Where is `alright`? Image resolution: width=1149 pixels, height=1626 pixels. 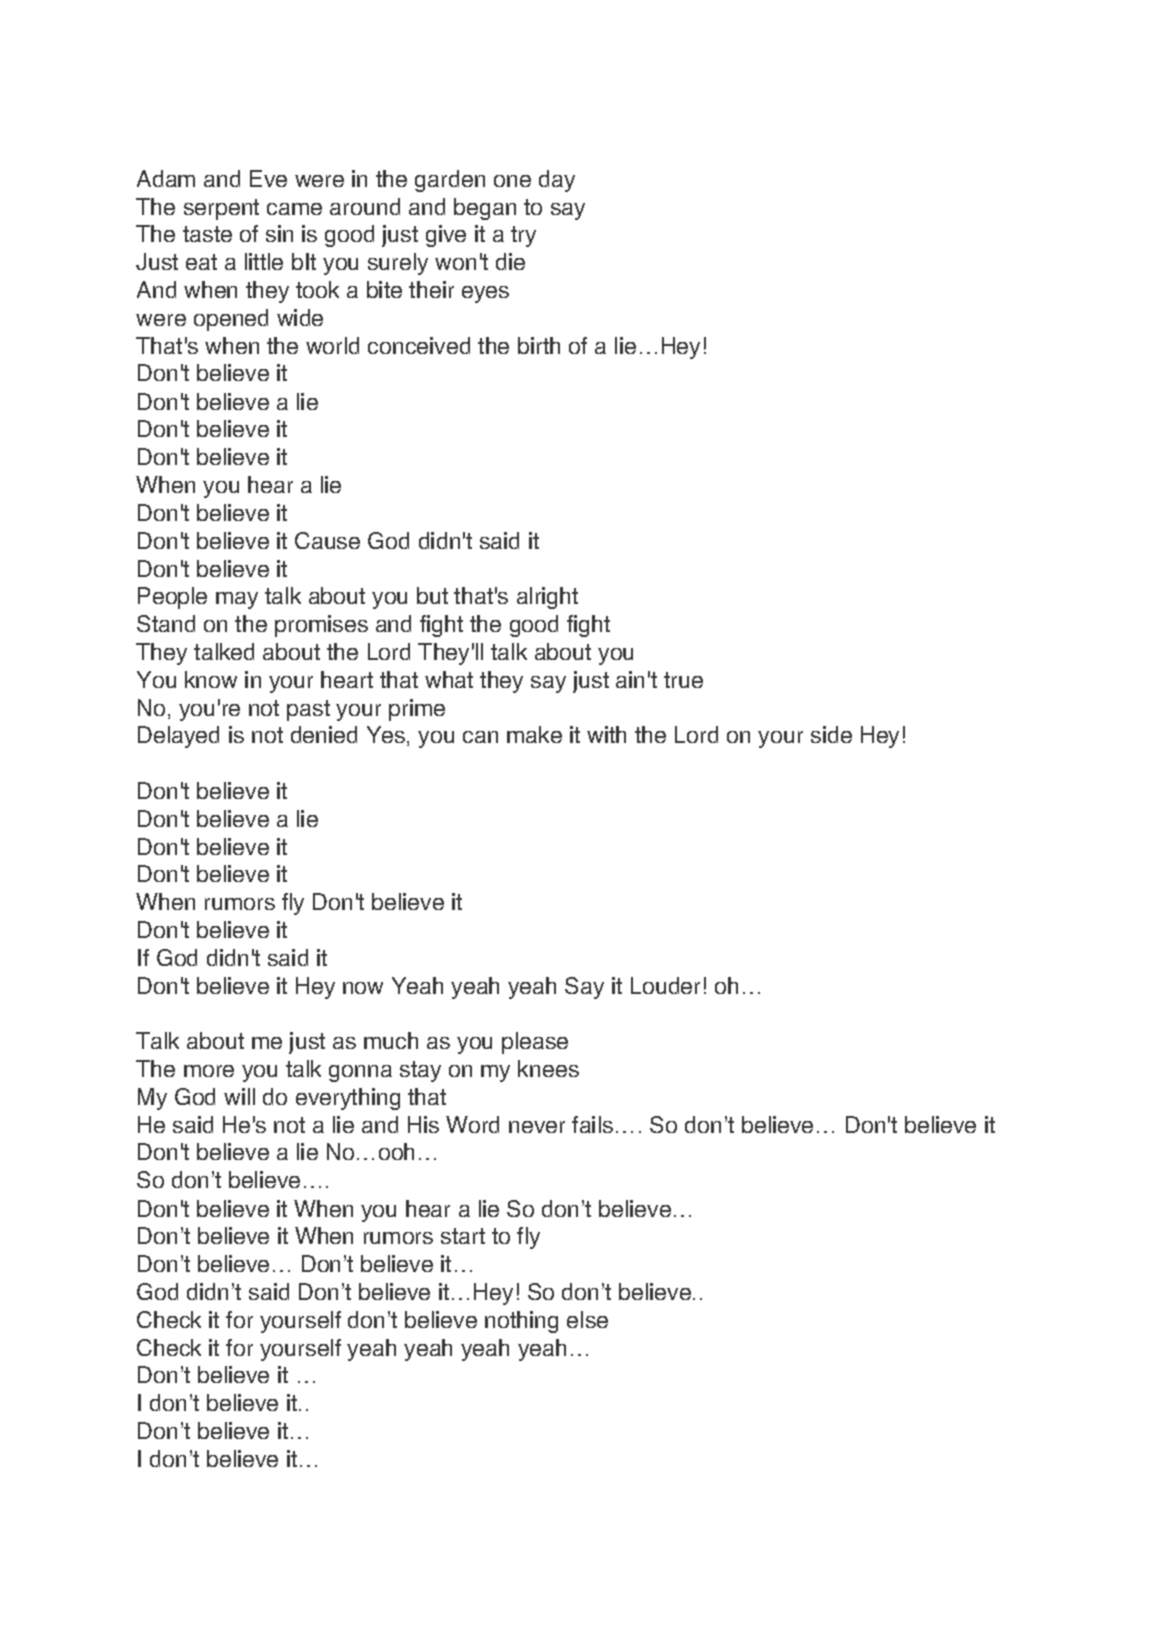 alright is located at coordinates (547, 598).
